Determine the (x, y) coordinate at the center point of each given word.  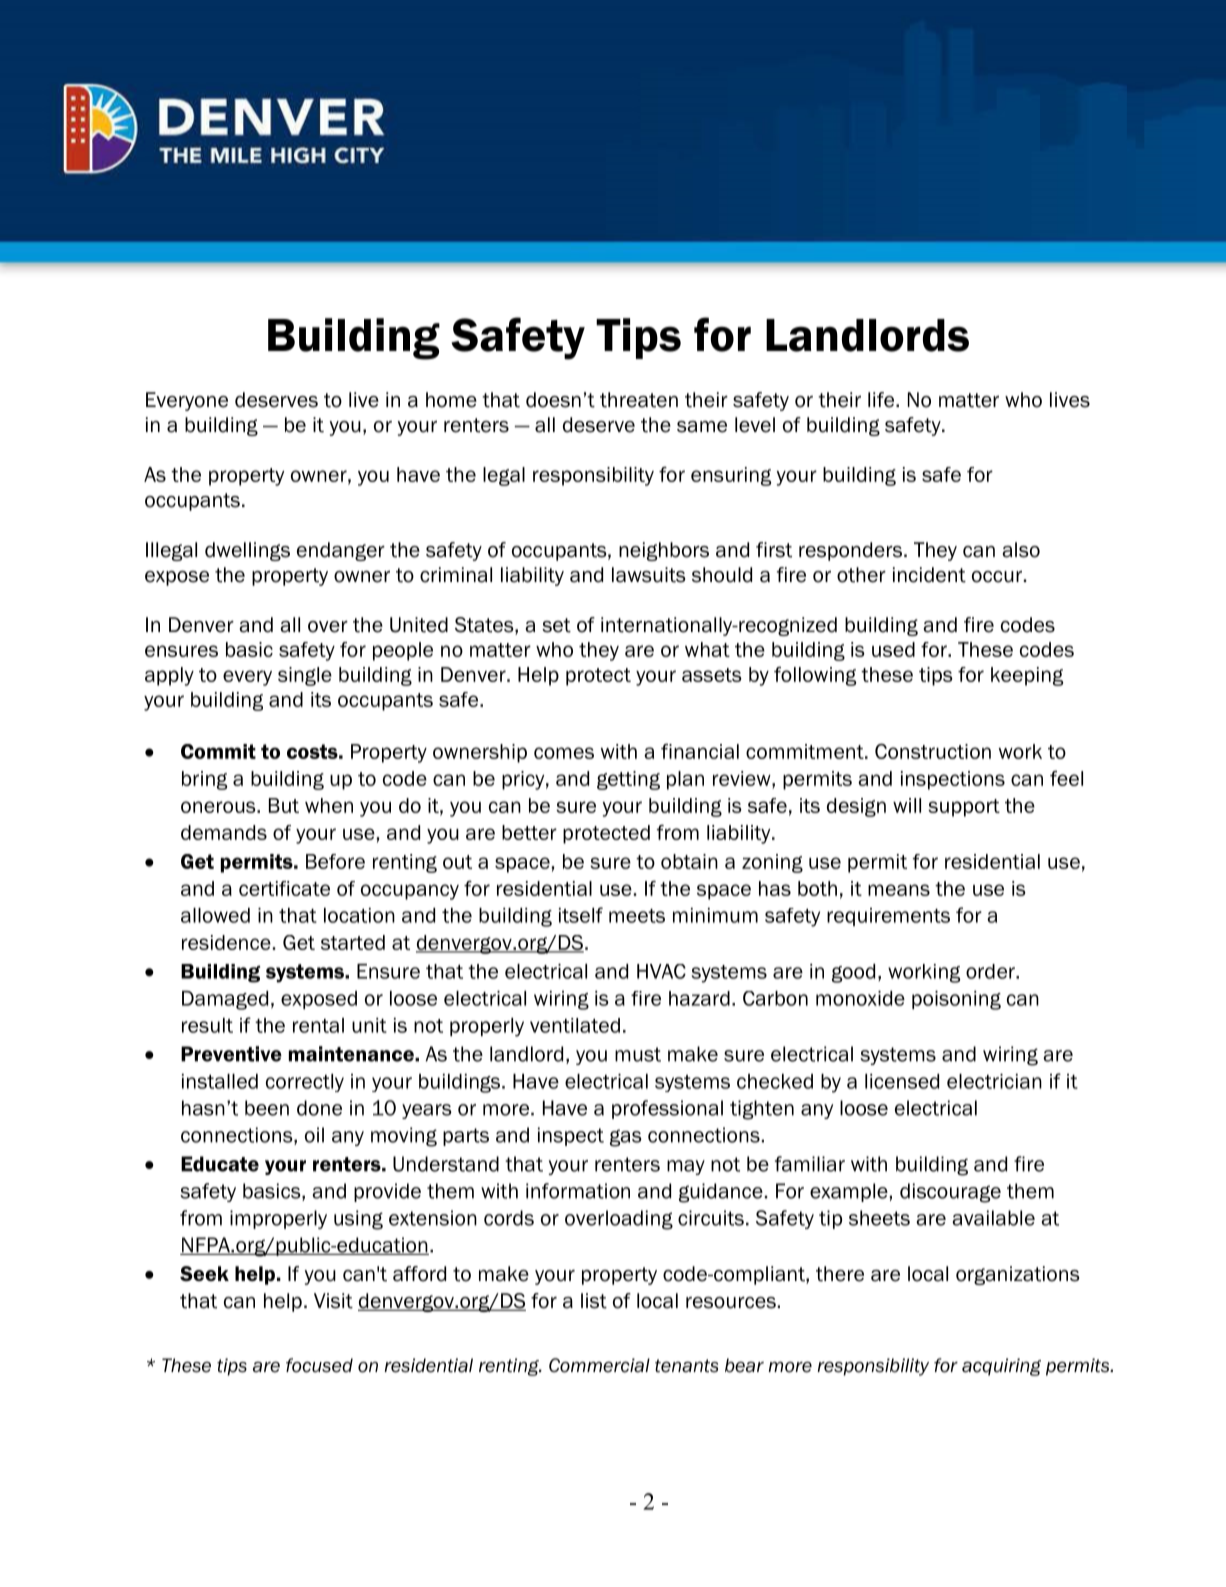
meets (637, 916)
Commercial (599, 1365)
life (882, 400)
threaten (639, 400)
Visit (333, 1301)
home (451, 400)
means (899, 890)
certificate (284, 888)
